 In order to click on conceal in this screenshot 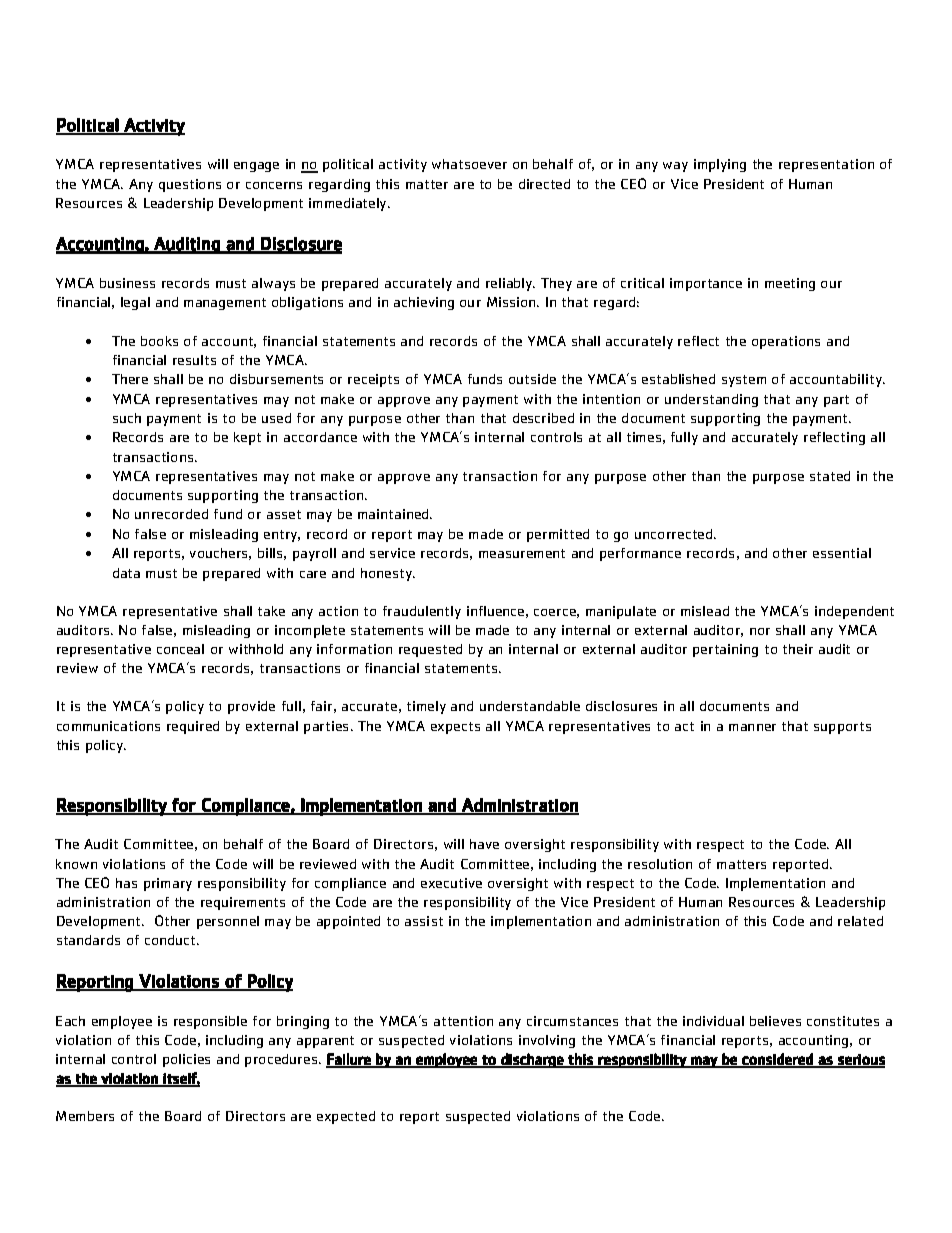, I will do `click(180, 649)`.
